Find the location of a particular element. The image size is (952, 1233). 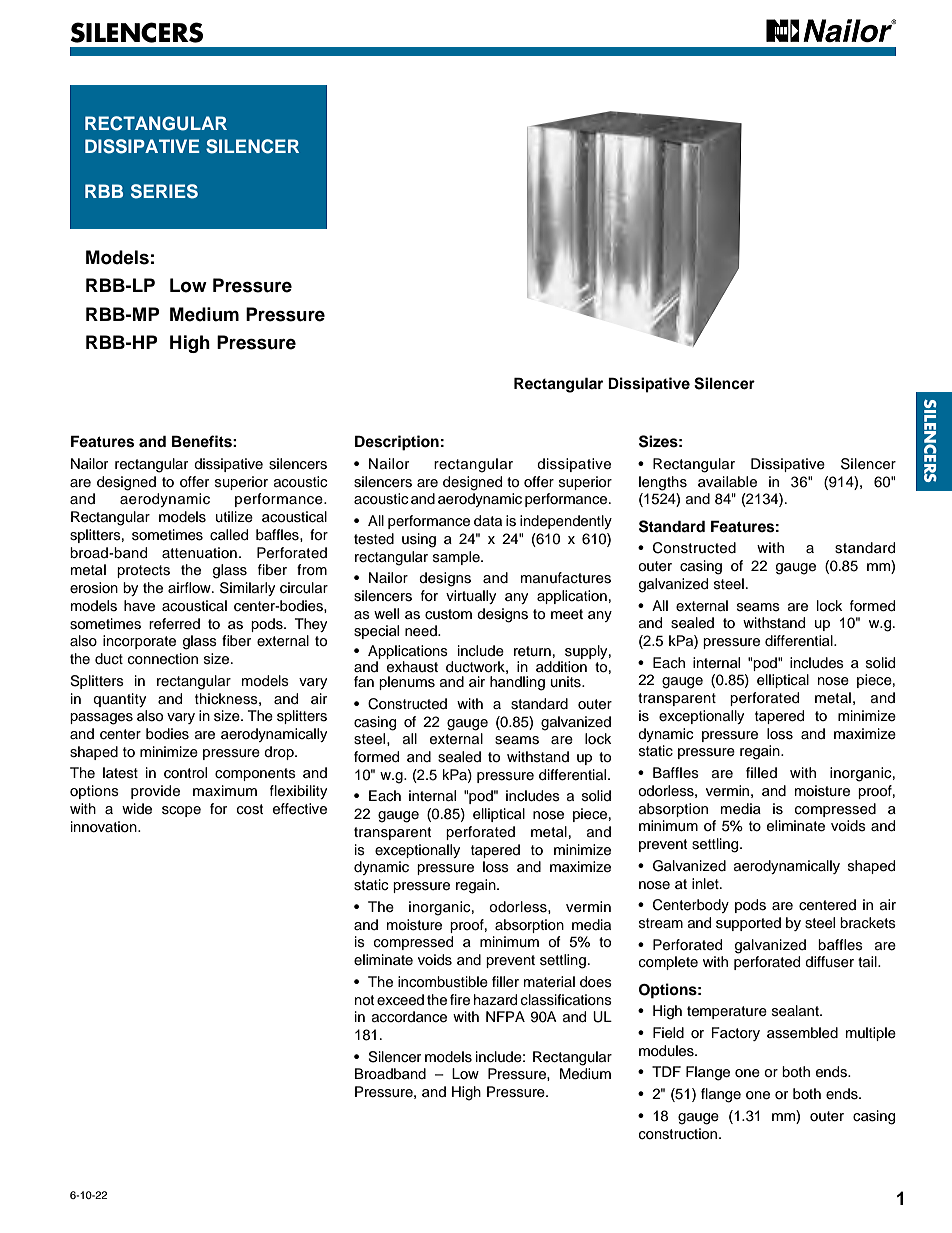

effective is located at coordinates (300, 809).
